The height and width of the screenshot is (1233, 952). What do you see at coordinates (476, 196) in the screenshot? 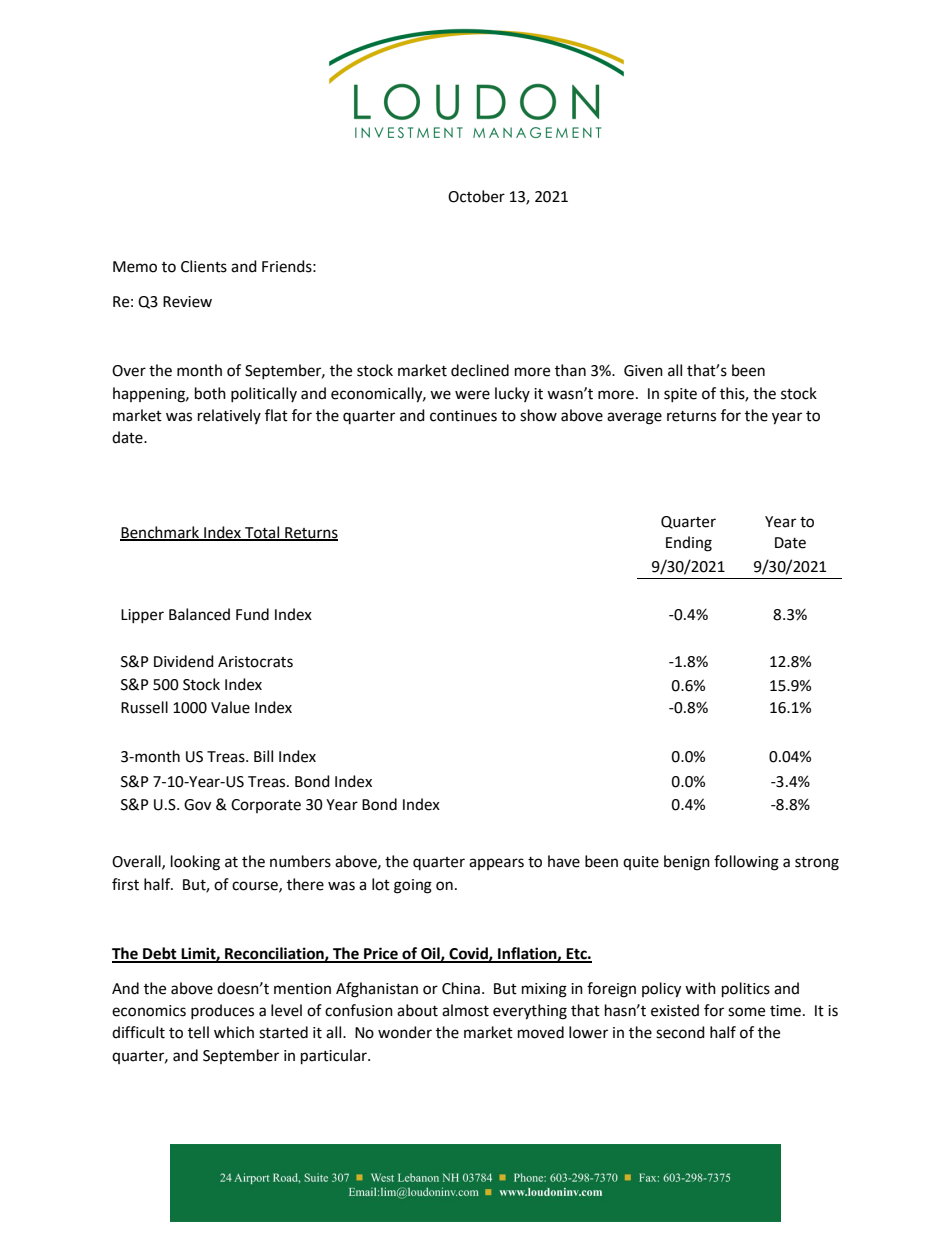
I see `October` at bounding box center [476, 196].
